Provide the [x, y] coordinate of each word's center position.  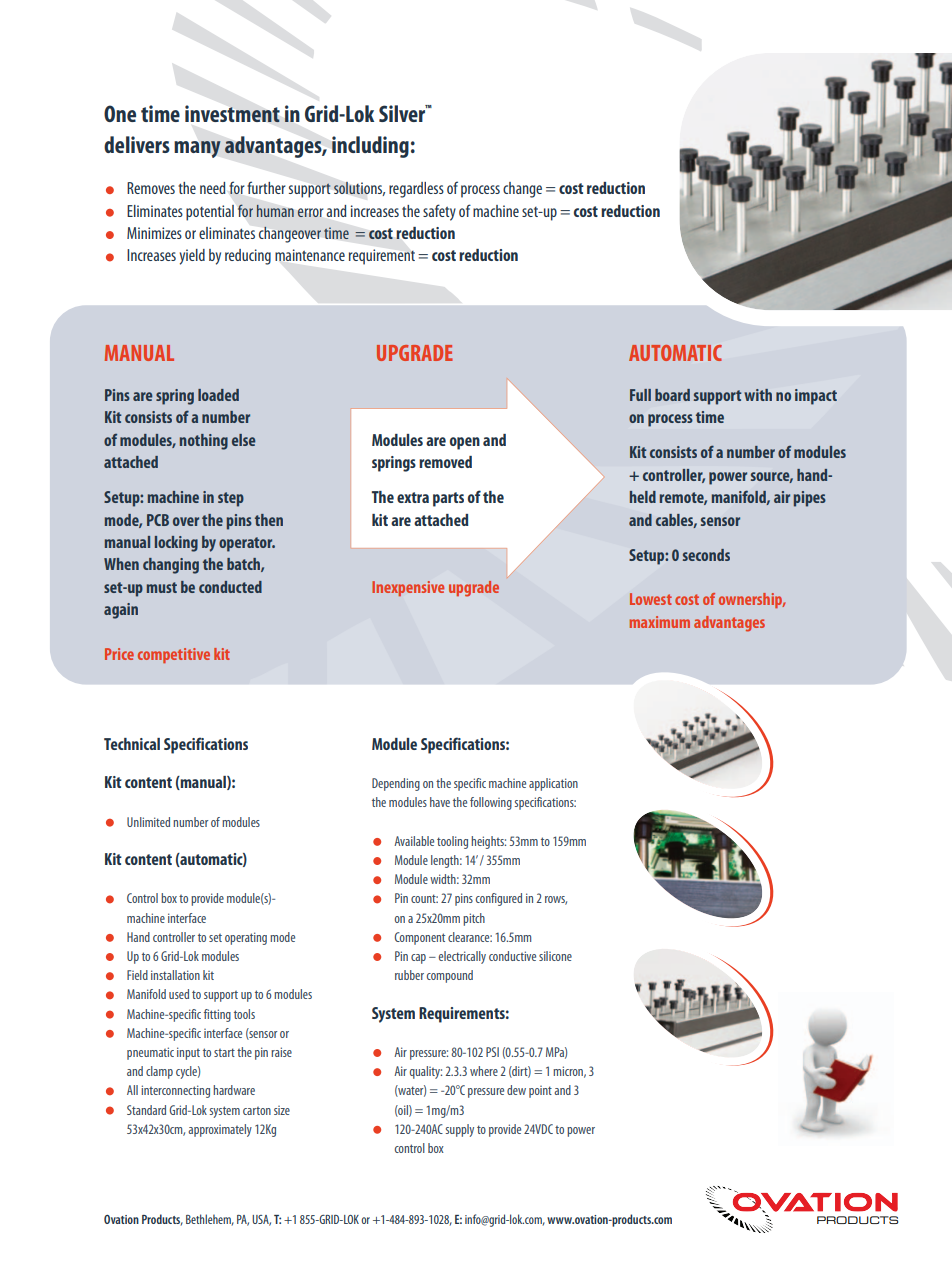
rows [556, 900]
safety [439, 212]
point [540, 1092]
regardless [416, 190]
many [197, 149]
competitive [174, 655]
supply [460, 1130]
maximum [659, 622]
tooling [452, 842]
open [465, 443]
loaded [218, 395]
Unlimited [148, 822]
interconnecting [175, 1091]
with [758, 395]
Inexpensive [408, 588]
